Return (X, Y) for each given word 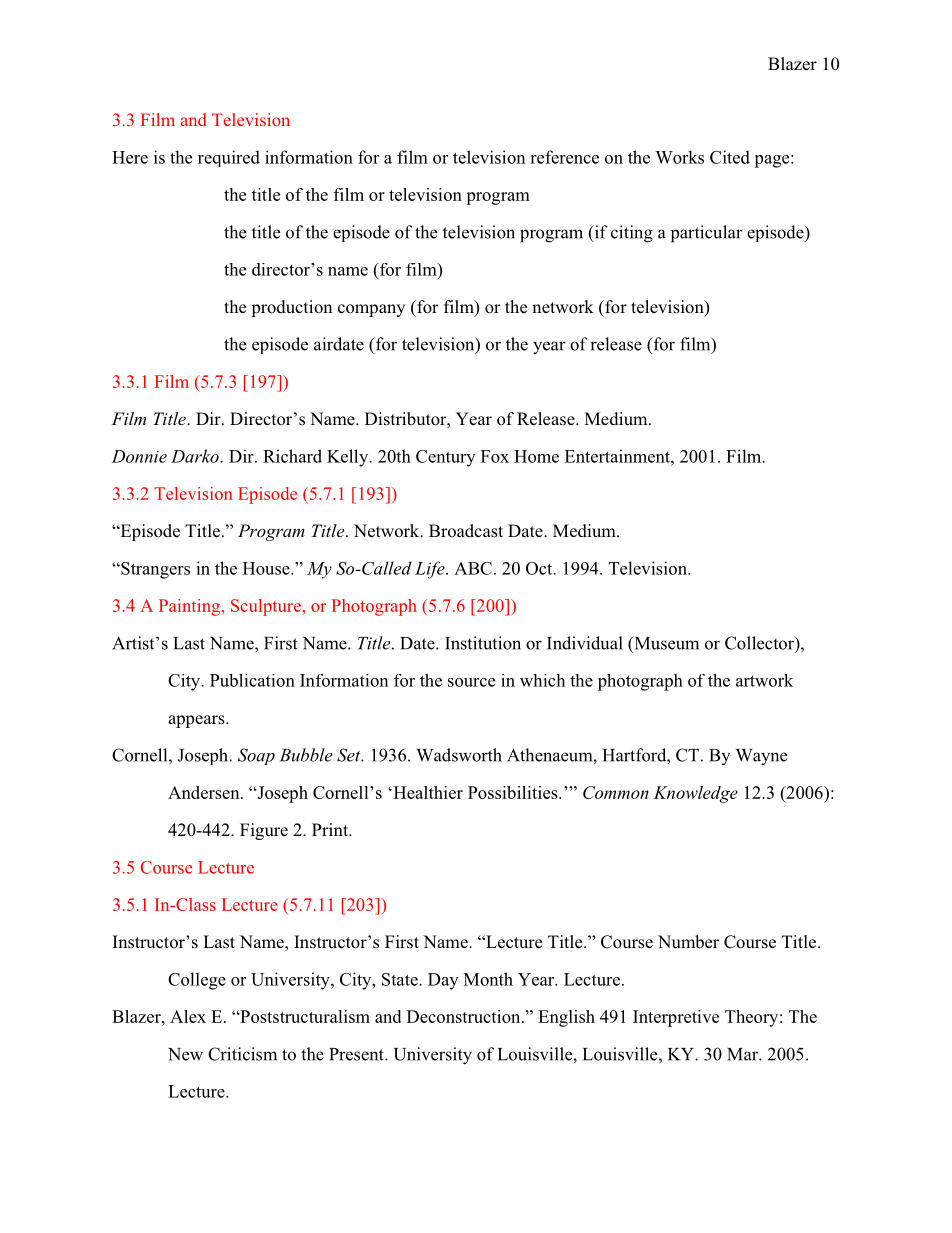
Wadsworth (459, 755)
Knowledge (696, 794)
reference (564, 157)
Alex (188, 1016)
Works (679, 157)
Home (536, 456)
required (229, 158)
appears (197, 721)
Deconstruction (465, 1016)
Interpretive (676, 1018)
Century (445, 458)
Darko (196, 456)
